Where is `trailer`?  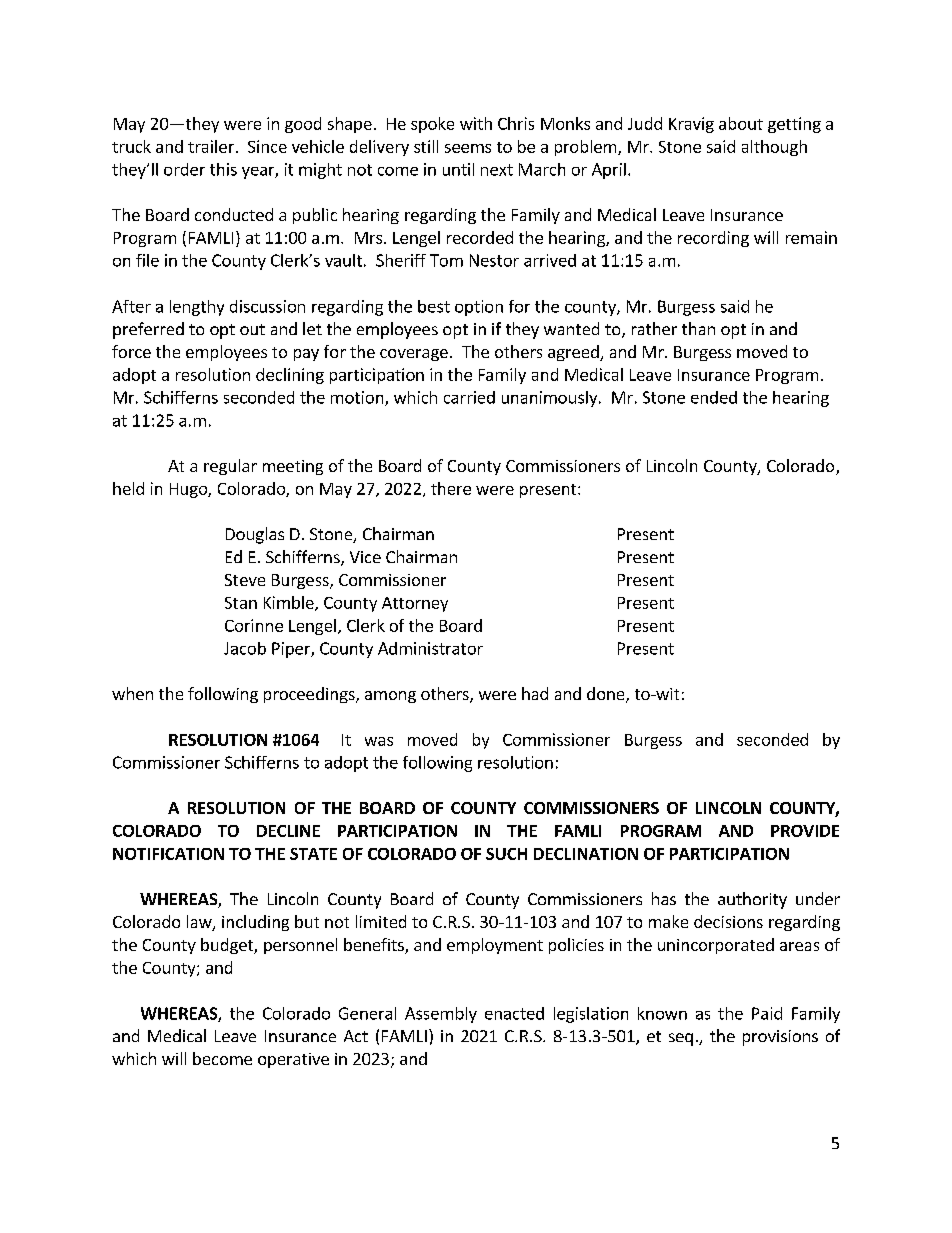
trailer is located at coordinates (211, 146).
